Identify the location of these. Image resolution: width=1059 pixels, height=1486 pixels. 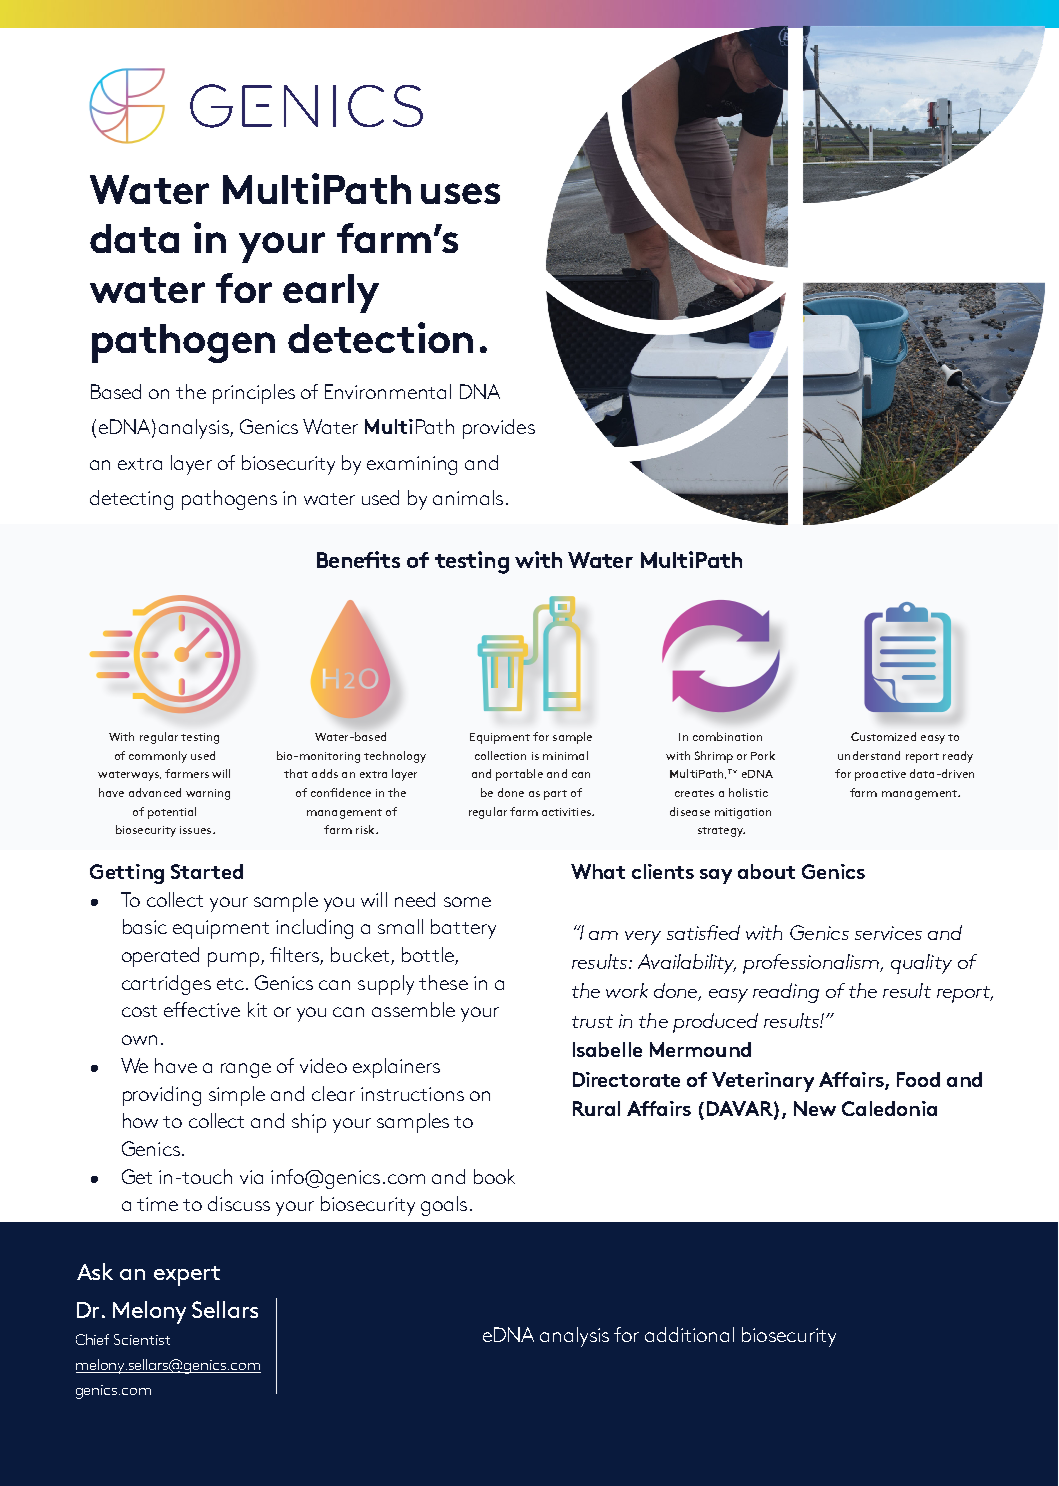
(443, 982).
